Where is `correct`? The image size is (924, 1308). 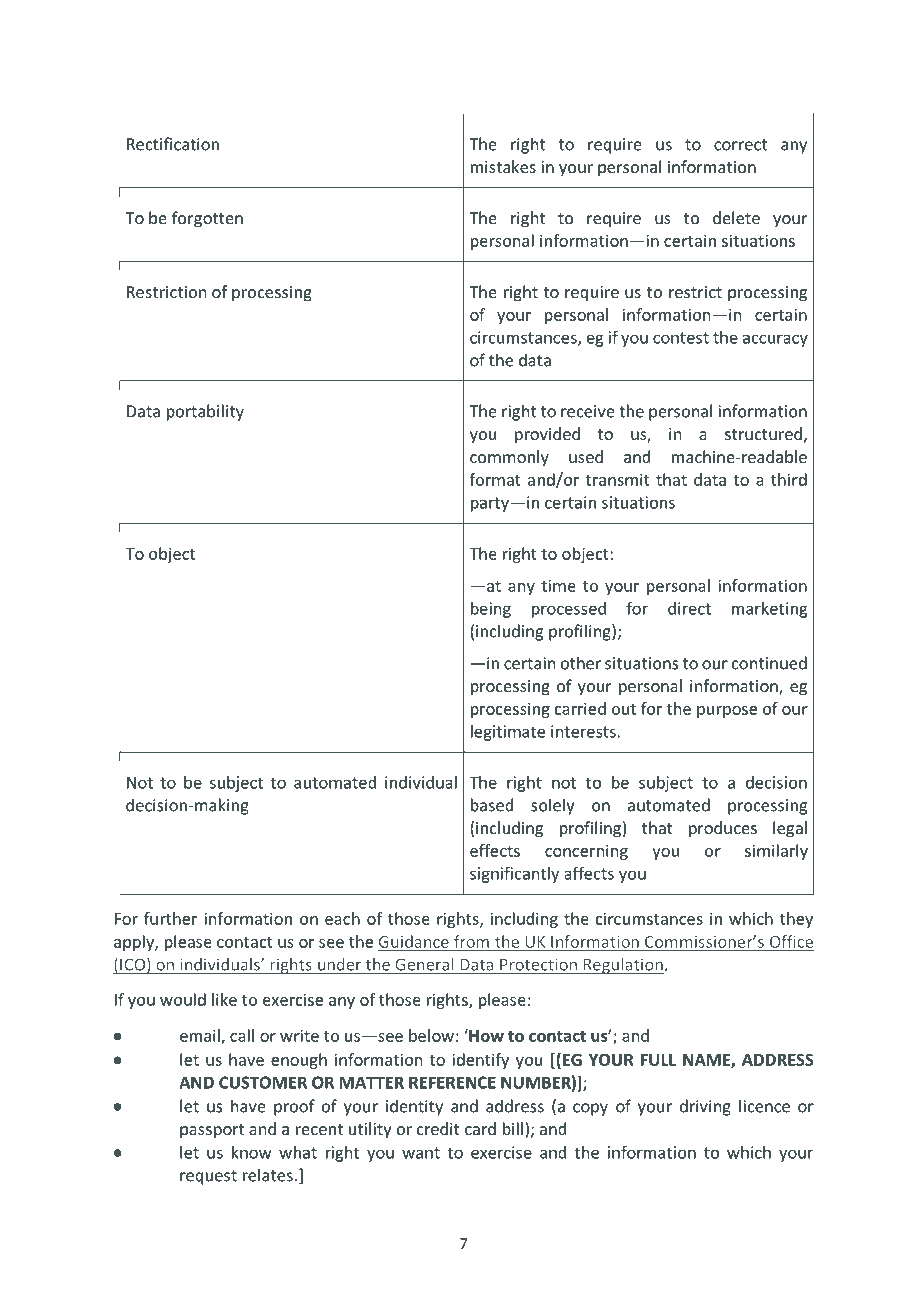 correct is located at coordinates (740, 145).
